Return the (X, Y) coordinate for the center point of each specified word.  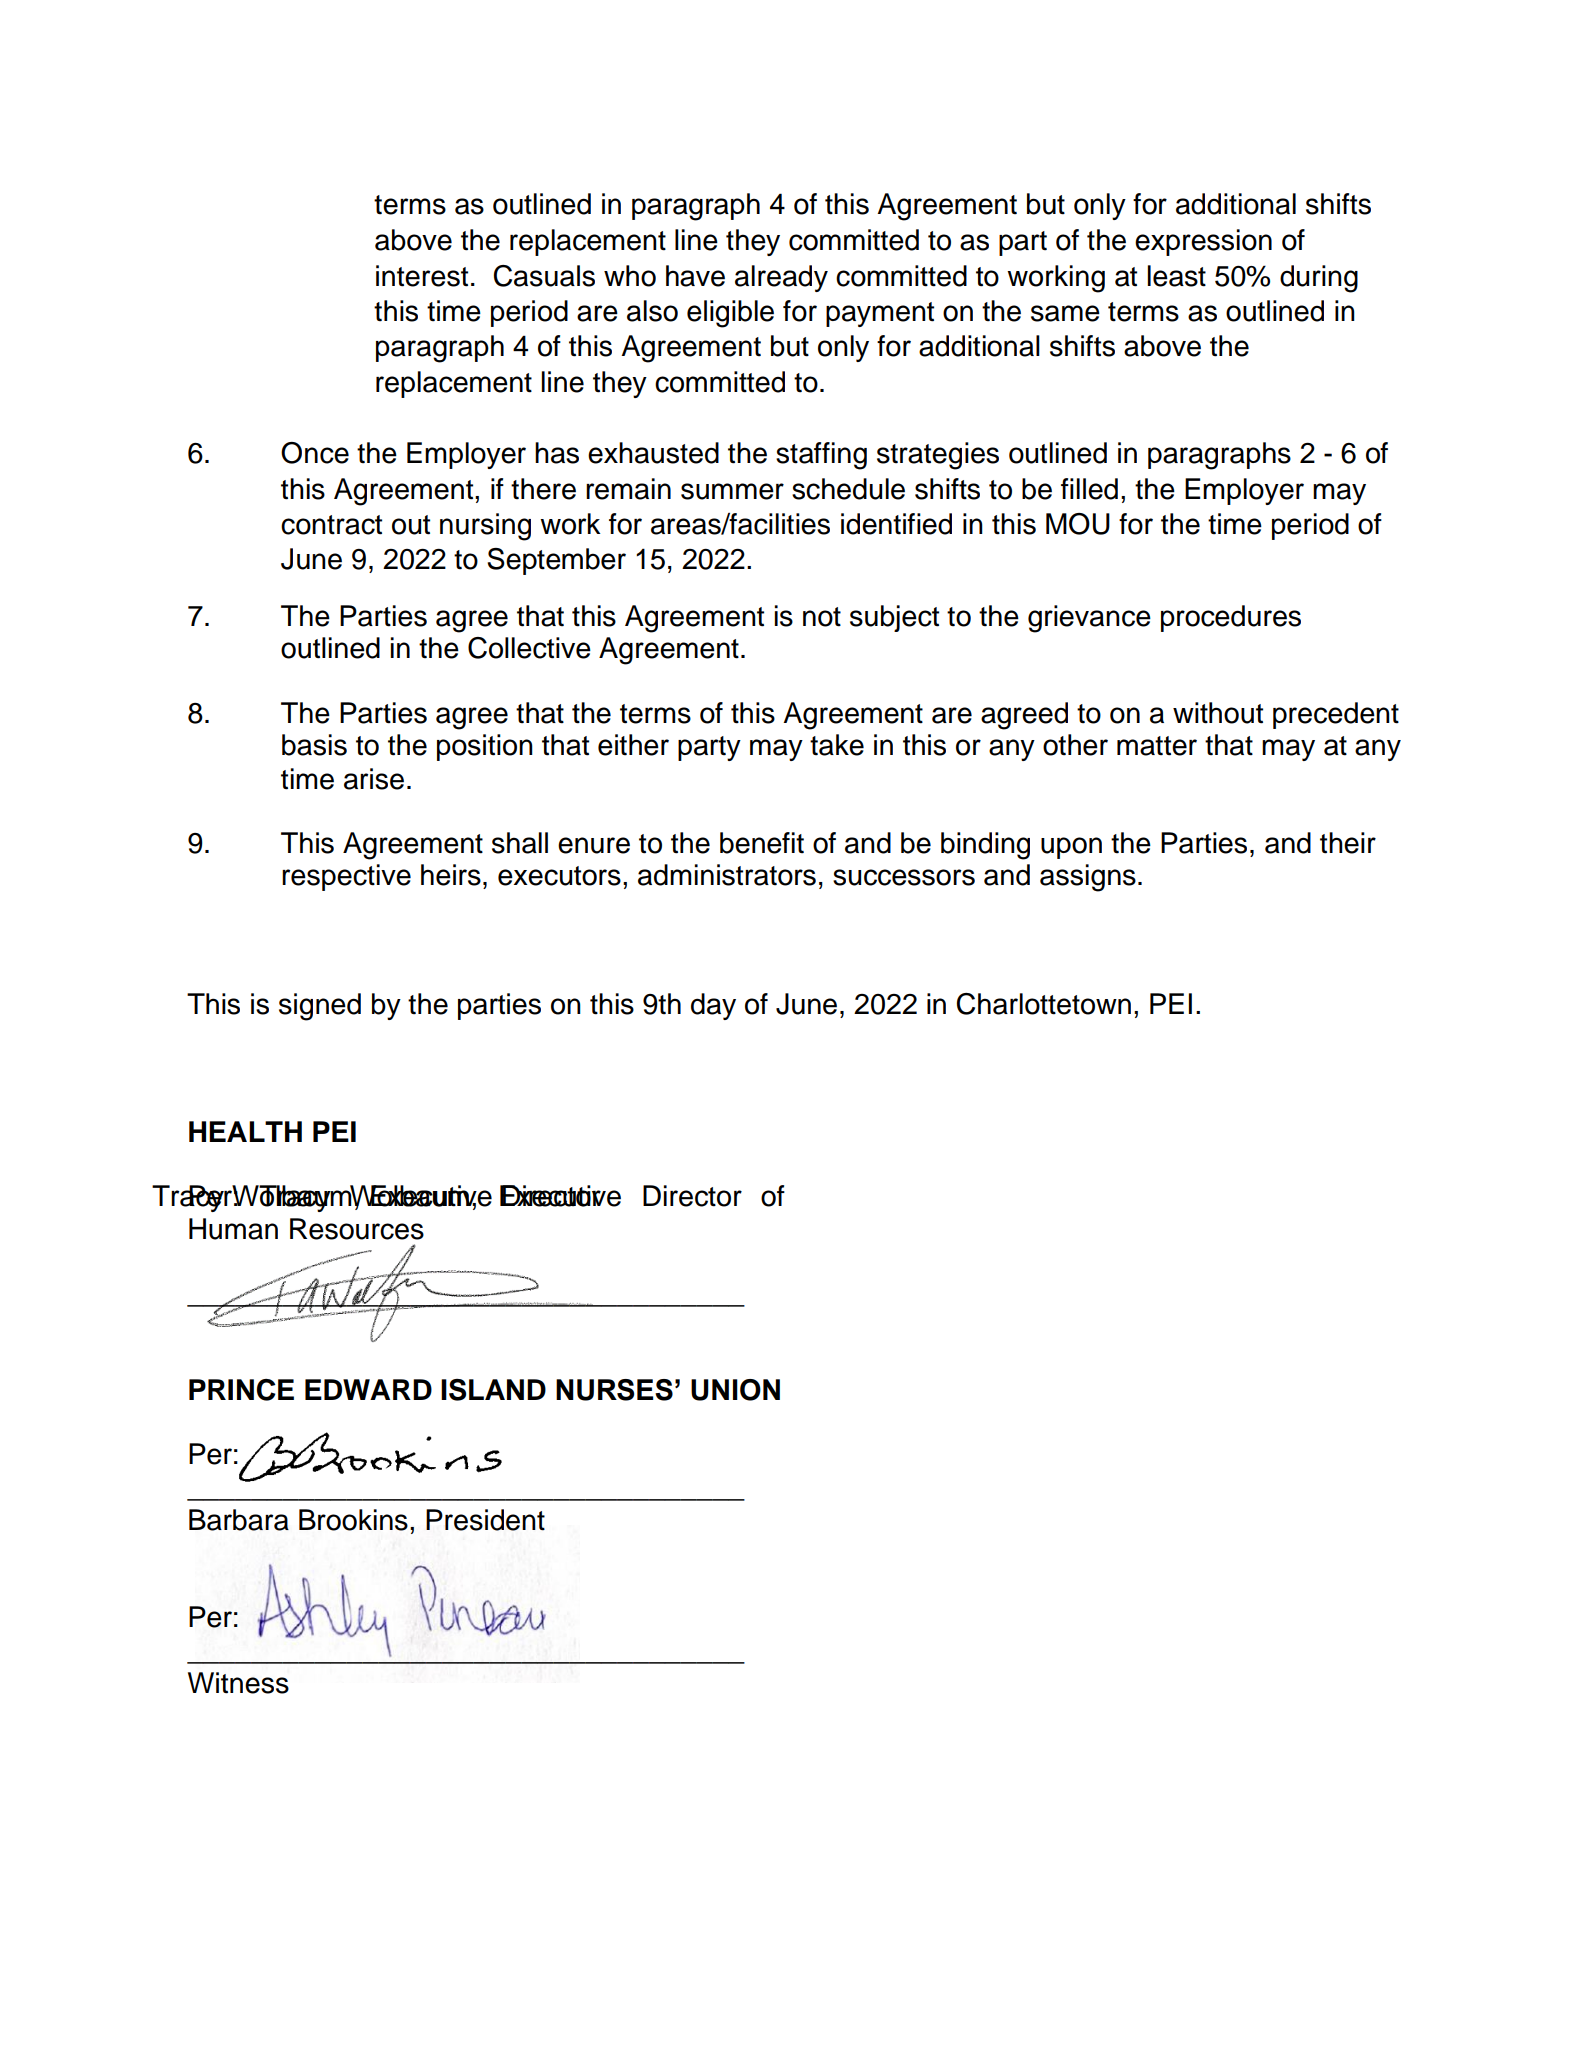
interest (422, 276)
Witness (238, 1683)
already (781, 278)
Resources (357, 1229)
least (1176, 276)
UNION (735, 1390)
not (822, 617)
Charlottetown (1044, 1004)
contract (331, 525)
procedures (1231, 618)
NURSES (614, 1390)
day (713, 1006)
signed (320, 1007)
